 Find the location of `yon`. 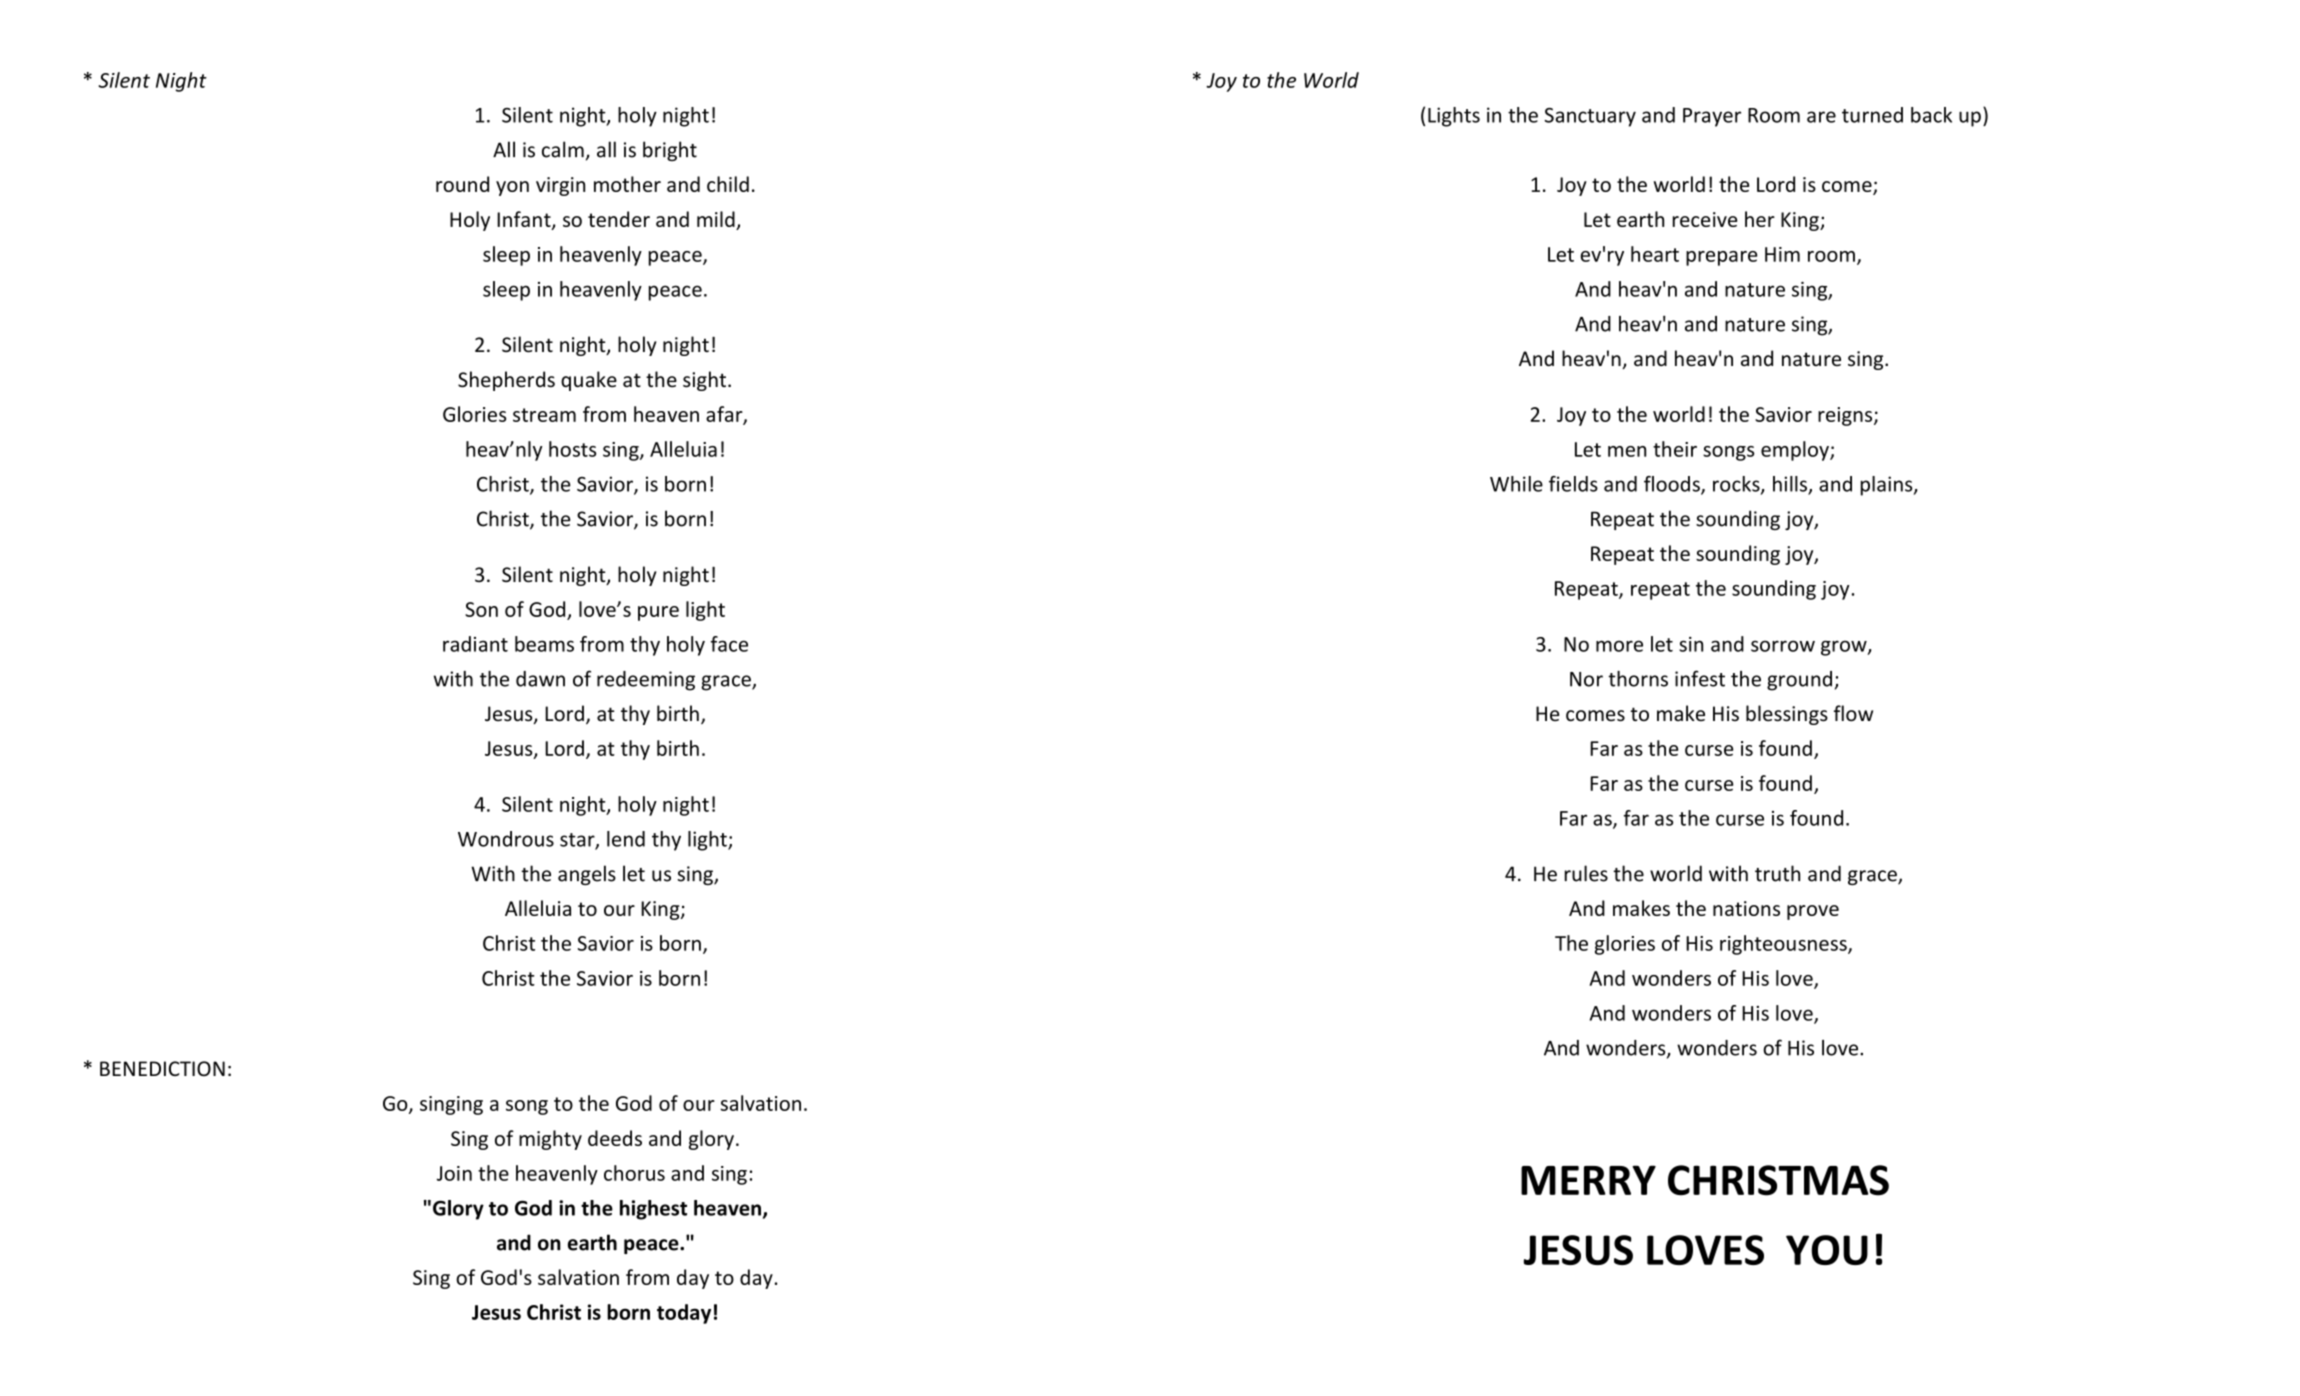

yon is located at coordinates (512, 188).
